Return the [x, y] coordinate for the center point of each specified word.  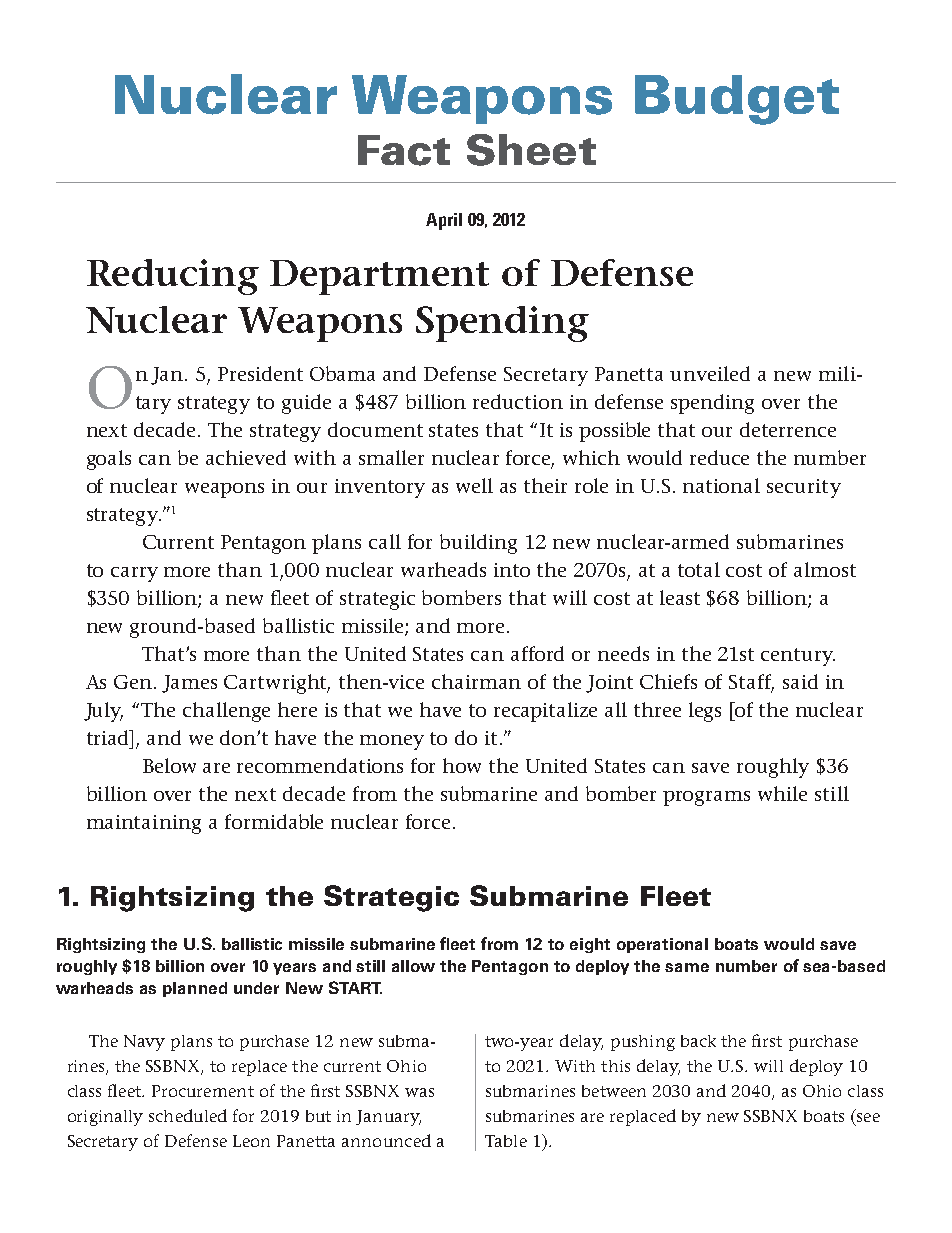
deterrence [788, 429]
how [462, 765]
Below [169, 765]
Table [506, 1141]
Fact [404, 150]
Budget [737, 100]
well [474, 485]
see [868, 1117]
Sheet [531, 150]
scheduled [188, 1115]
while [782, 793]
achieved [246, 457]
